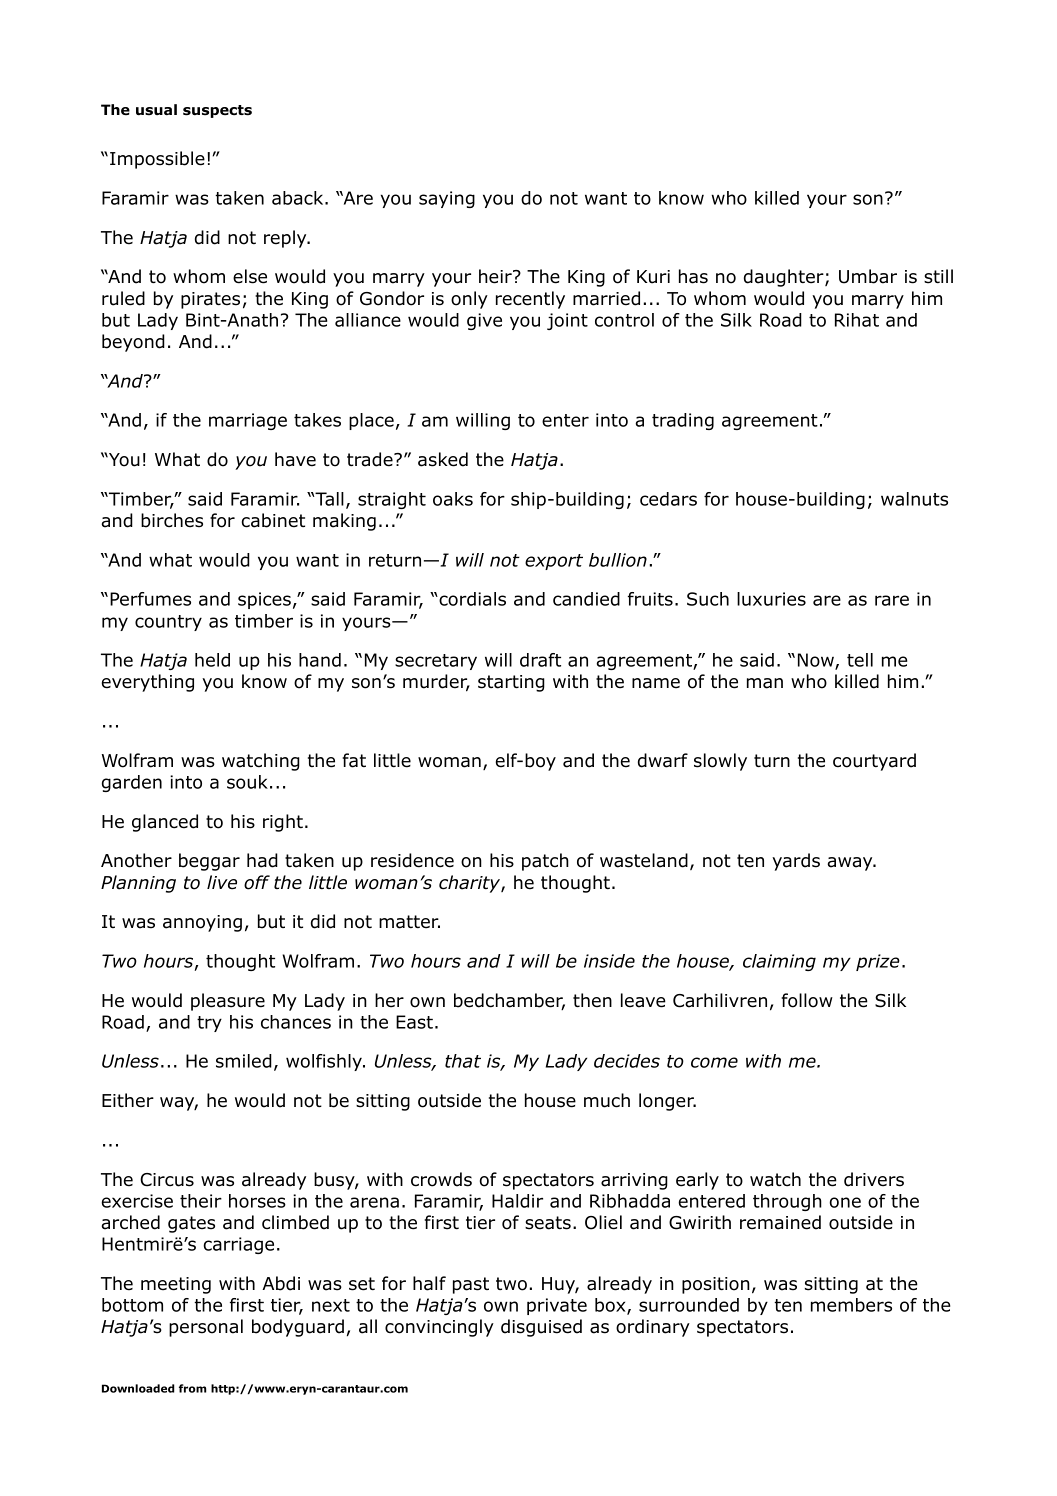  Describe the element at coordinates (609, 961) in the screenshot. I see `inside` at that location.
